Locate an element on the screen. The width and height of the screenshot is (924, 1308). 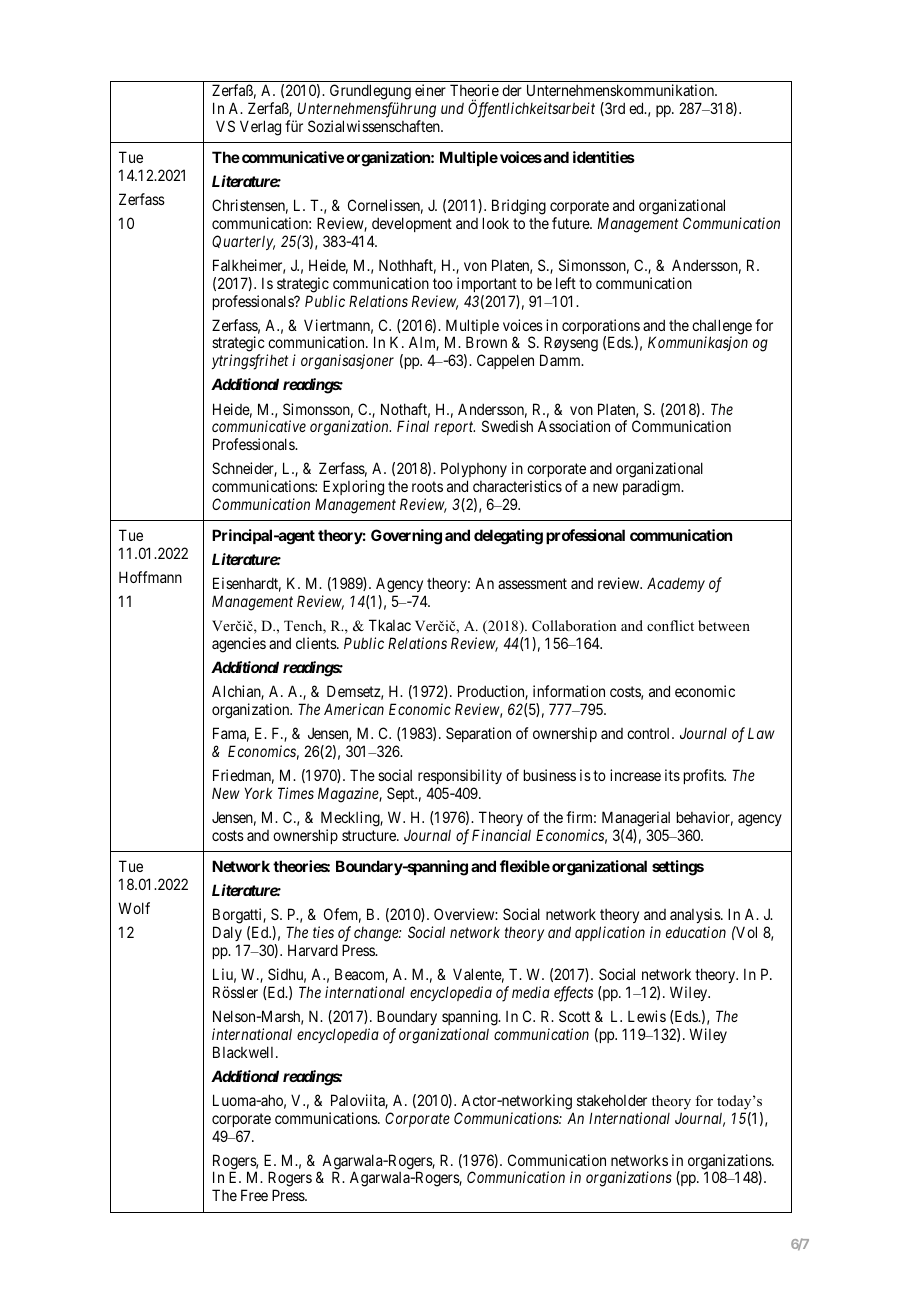
Exploring is located at coordinates (353, 488).
